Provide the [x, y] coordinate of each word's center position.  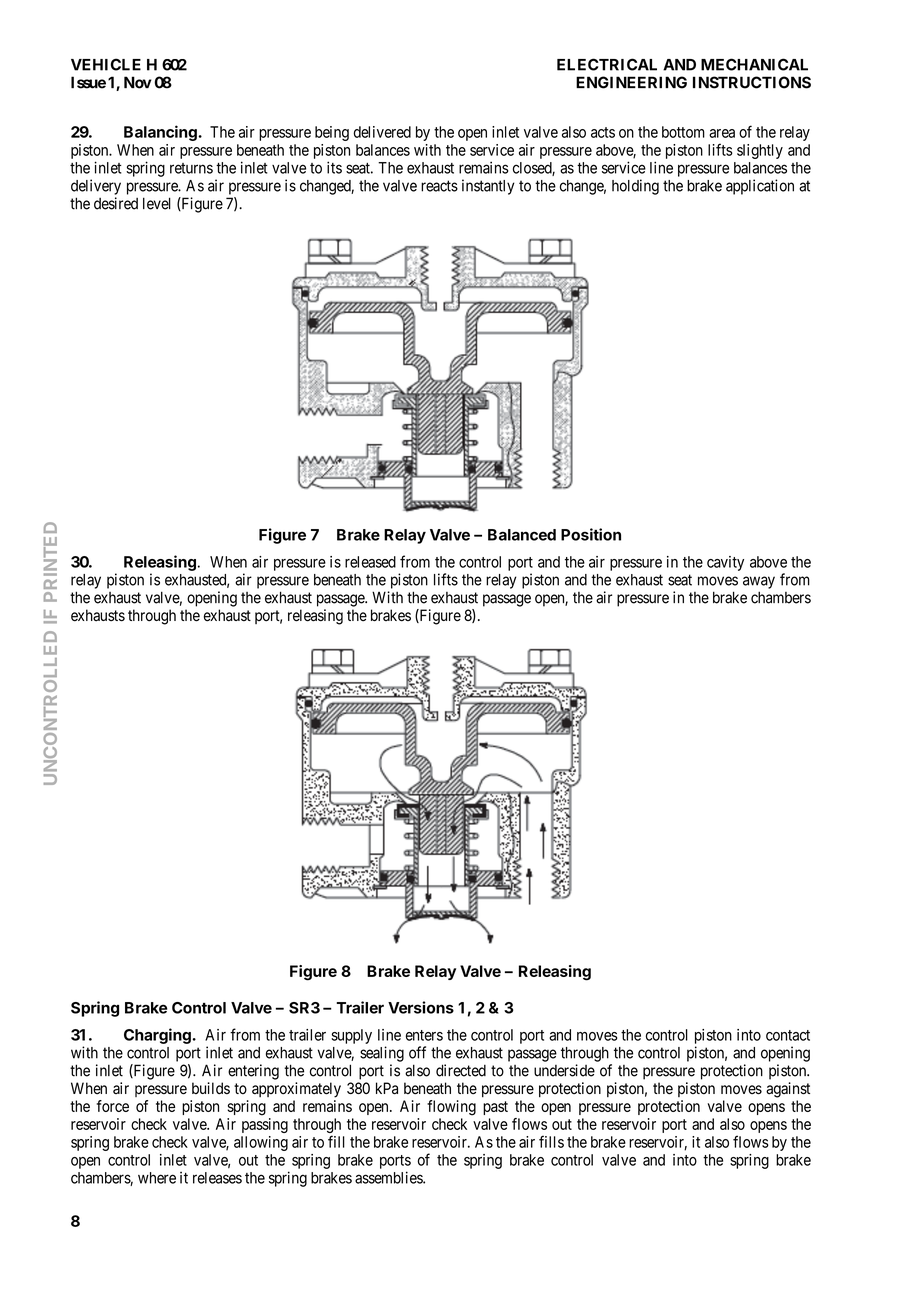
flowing [451, 1108]
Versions [421, 1007]
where [157, 1178]
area [722, 133]
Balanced [522, 535]
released [370, 562]
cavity [725, 563]
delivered [382, 132]
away [759, 582]
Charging [157, 1036]
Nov [138, 82]
